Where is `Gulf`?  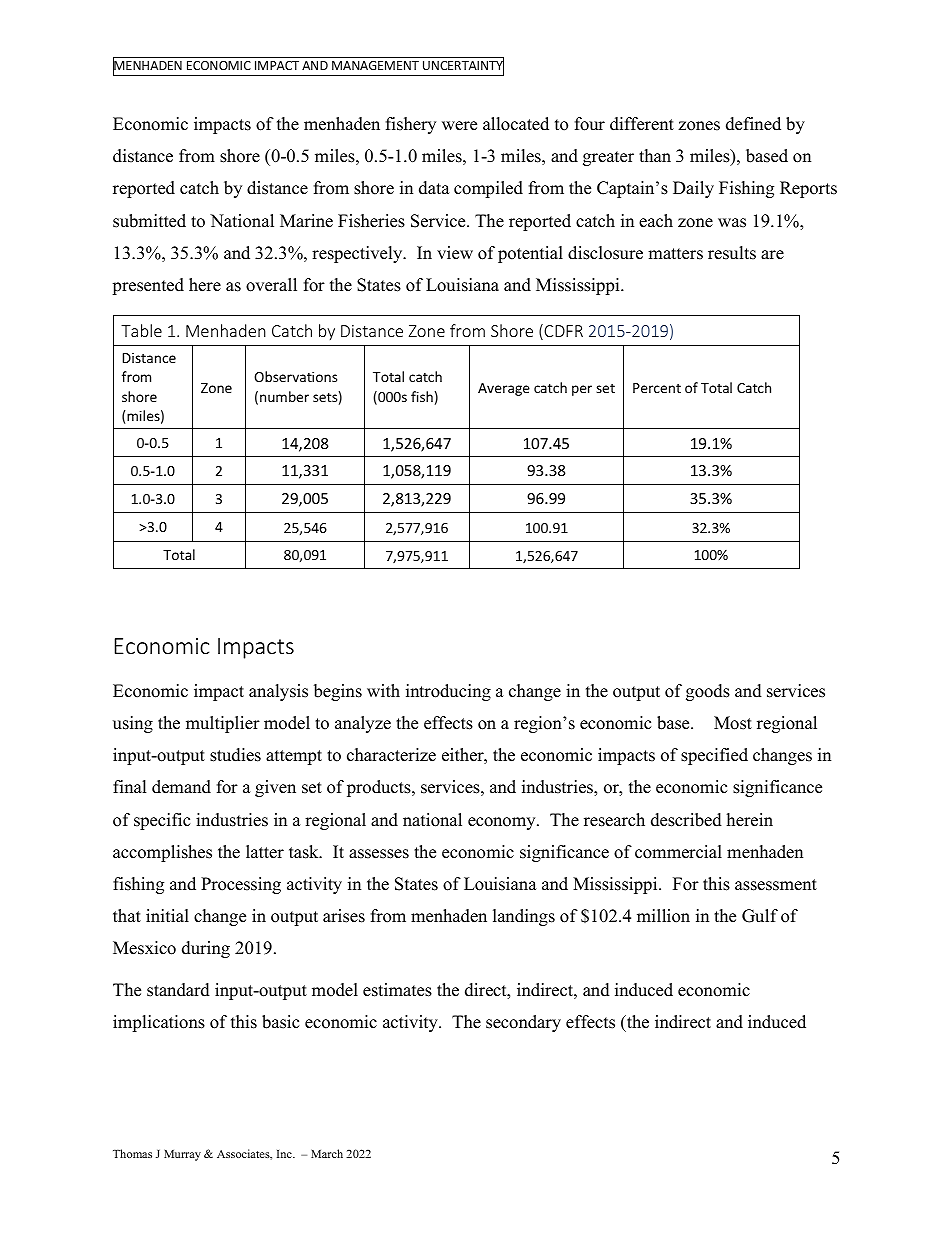 Gulf is located at coordinates (760, 916).
